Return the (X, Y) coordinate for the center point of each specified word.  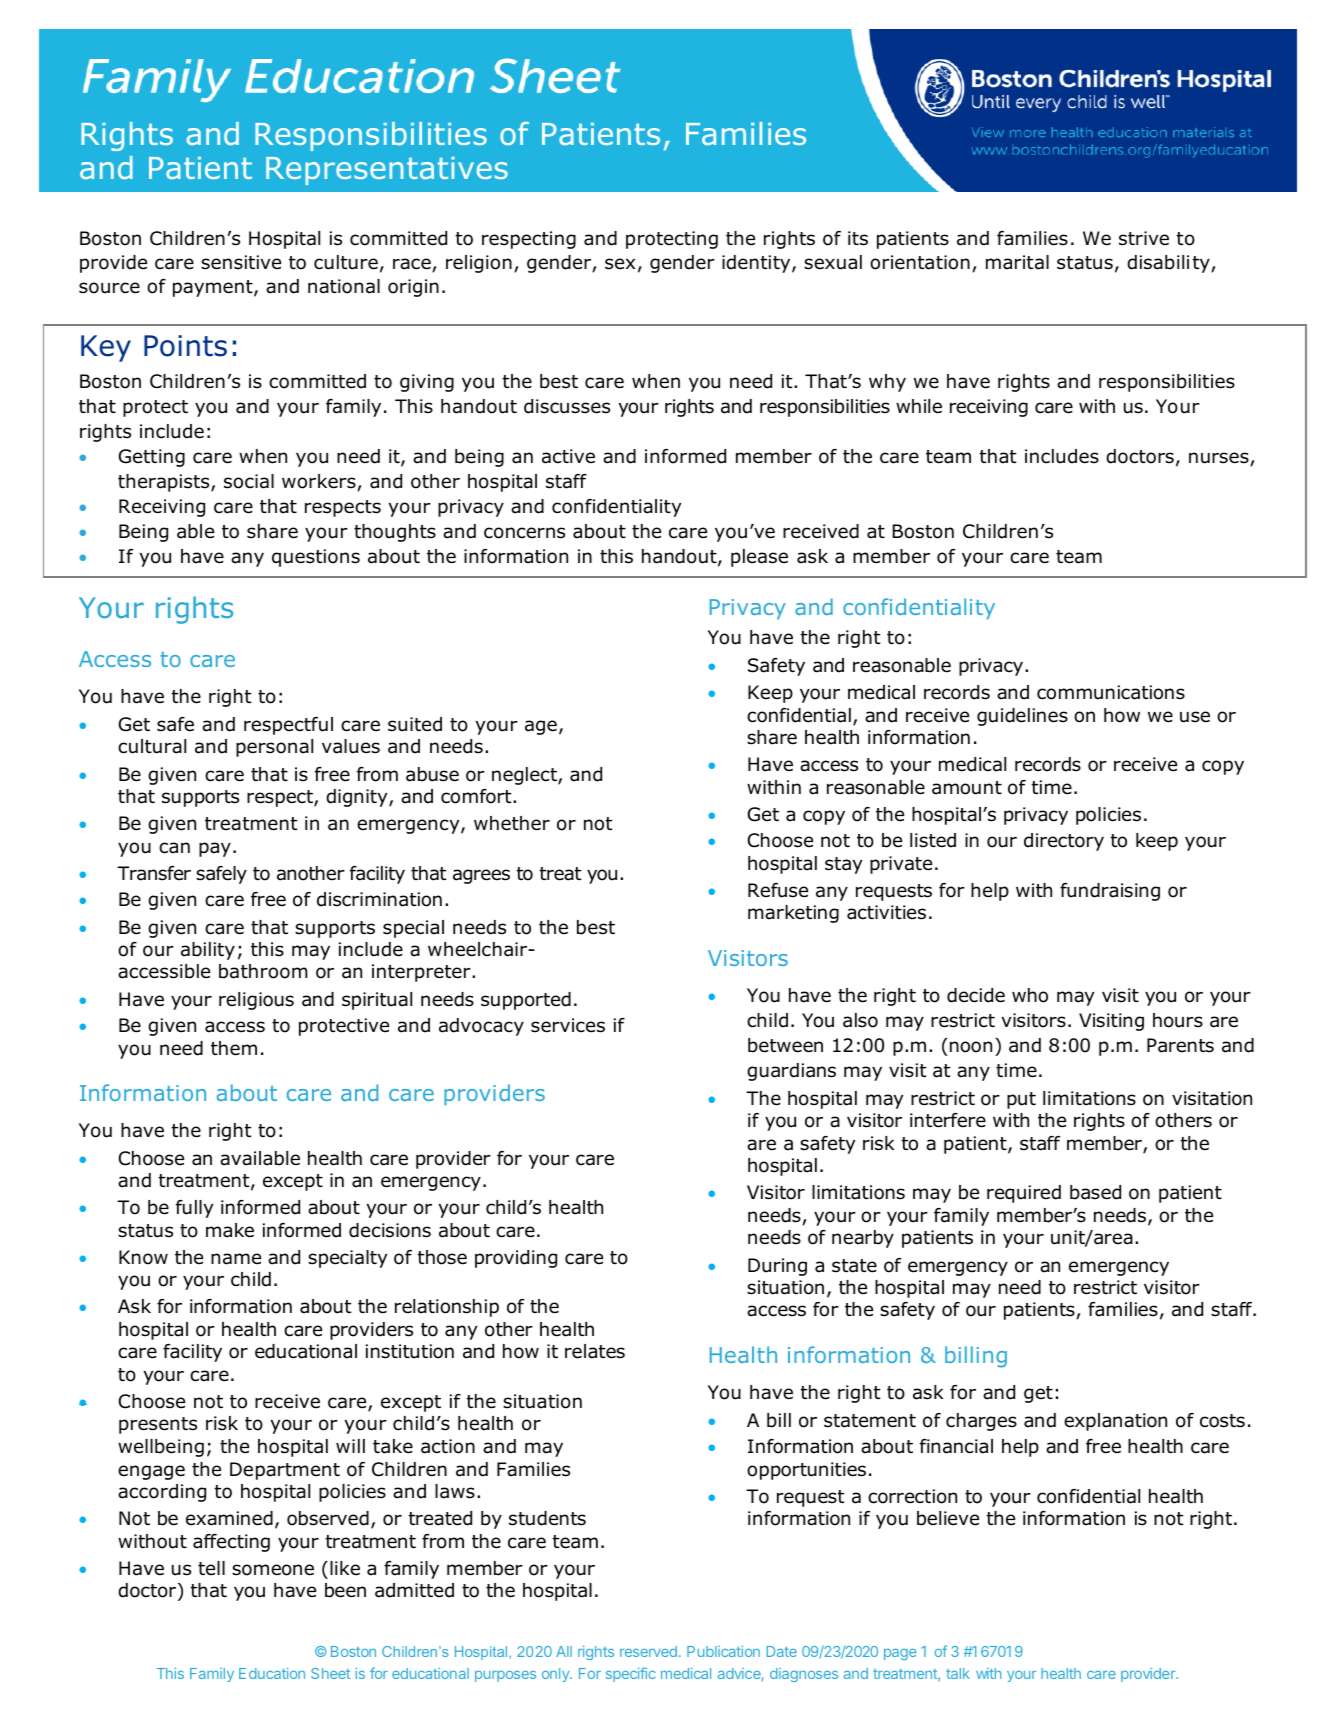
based (1095, 1192)
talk (958, 1673)
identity (757, 264)
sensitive (241, 262)
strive (1144, 238)
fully (194, 1209)
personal (274, 748)
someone (273, 1570)
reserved (648, 1651)
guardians (791, 1072)
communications (1111, 692)
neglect (525, 776)
